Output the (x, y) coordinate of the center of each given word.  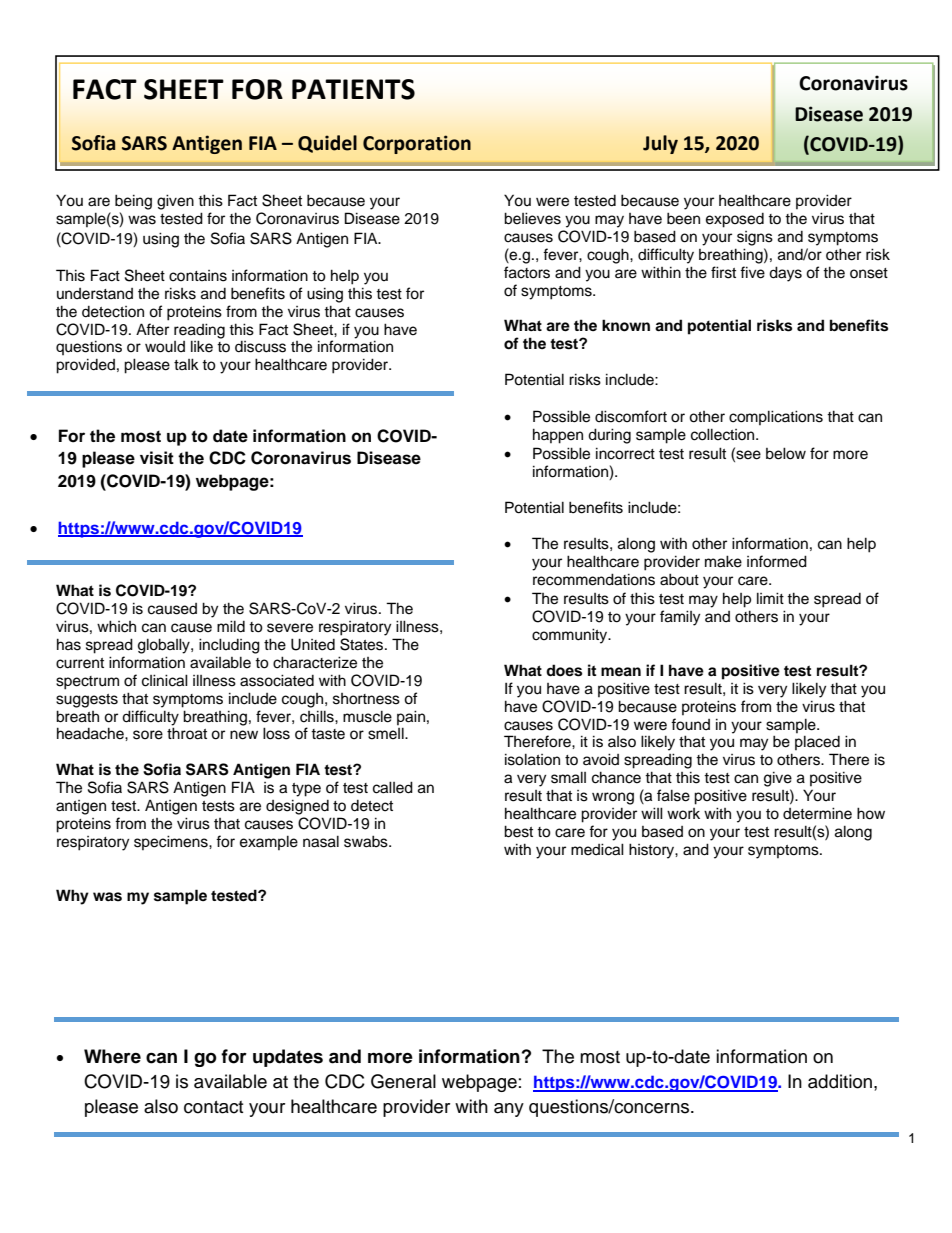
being (133, 202)
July (660, 144)
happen (558, 436)
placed (817, 742)
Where (112, 1056)
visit (157, 458)
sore (148, 735)
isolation (532, 759)
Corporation (417, 144)
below (786, 453)
